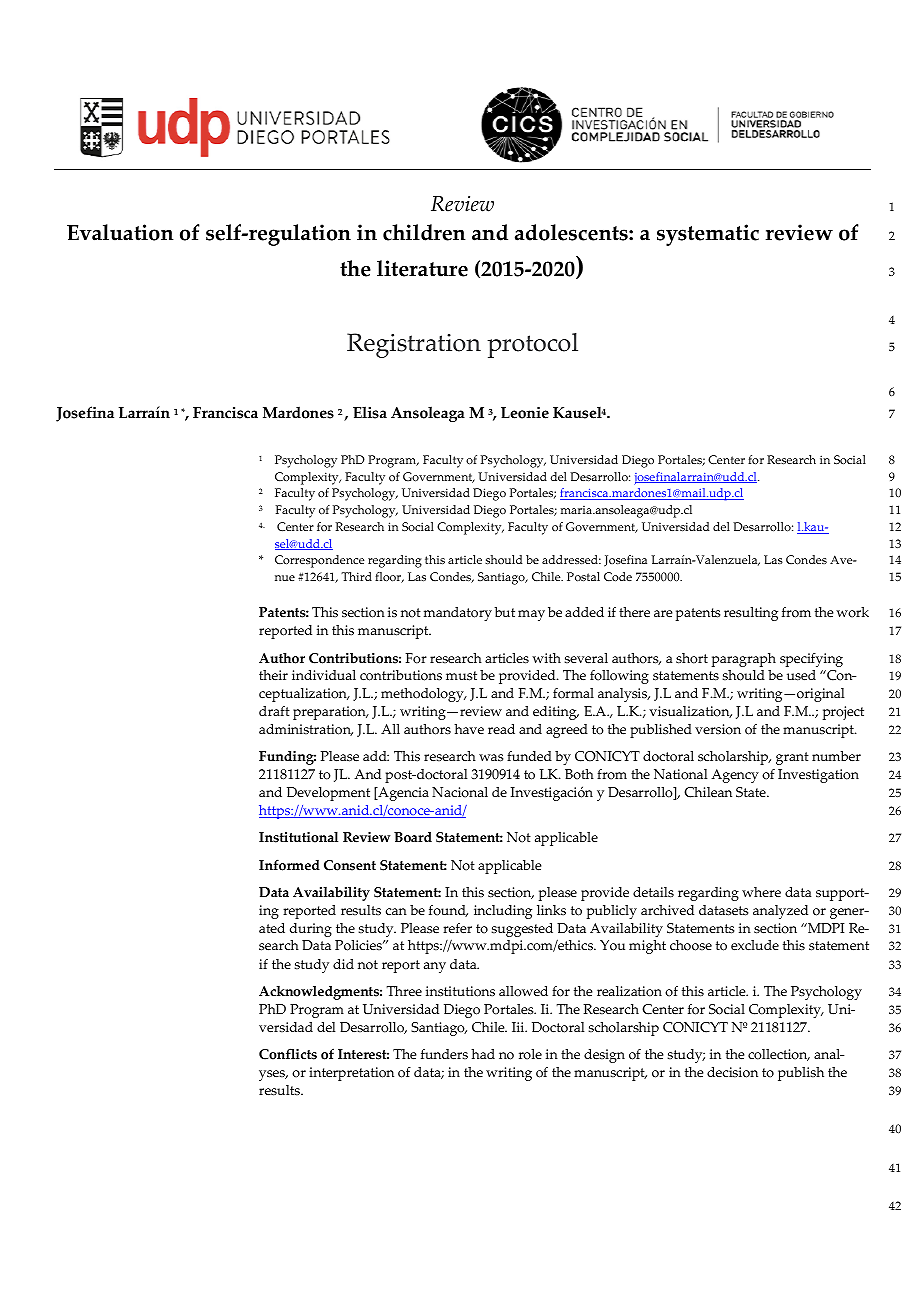  Describe the element at coordinates (708, 235) in the image. I see `systematic` at that location.
